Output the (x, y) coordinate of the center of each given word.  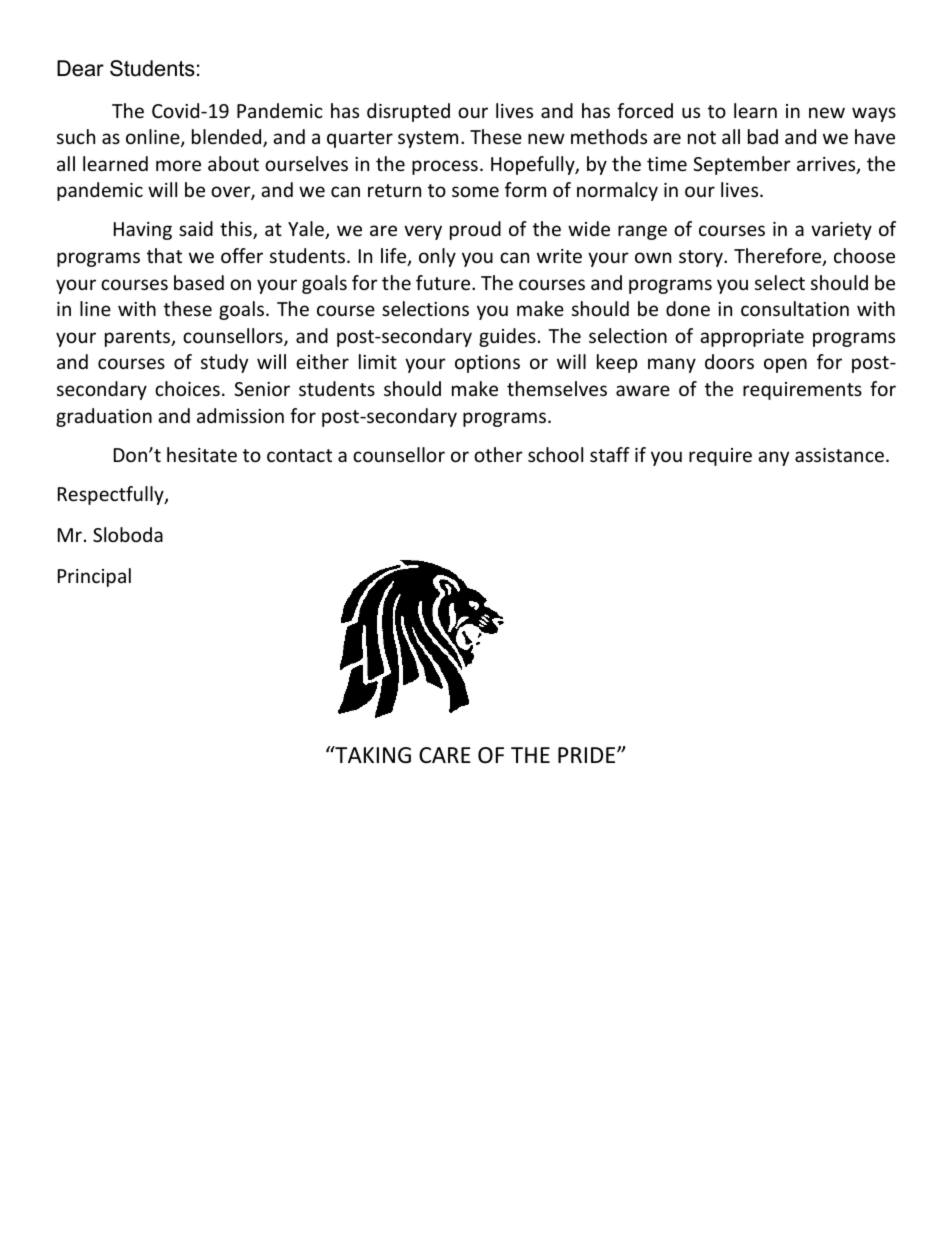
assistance (839, 455)
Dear (80, 68)
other (498, 454)
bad (763, 136)
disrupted (408, 112)
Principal (94, 577)
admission (240, 415)
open (785, 365)
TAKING (372, 755)
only (437, 257)
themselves (557, 388)
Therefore (779, 257)
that (164, 255)
